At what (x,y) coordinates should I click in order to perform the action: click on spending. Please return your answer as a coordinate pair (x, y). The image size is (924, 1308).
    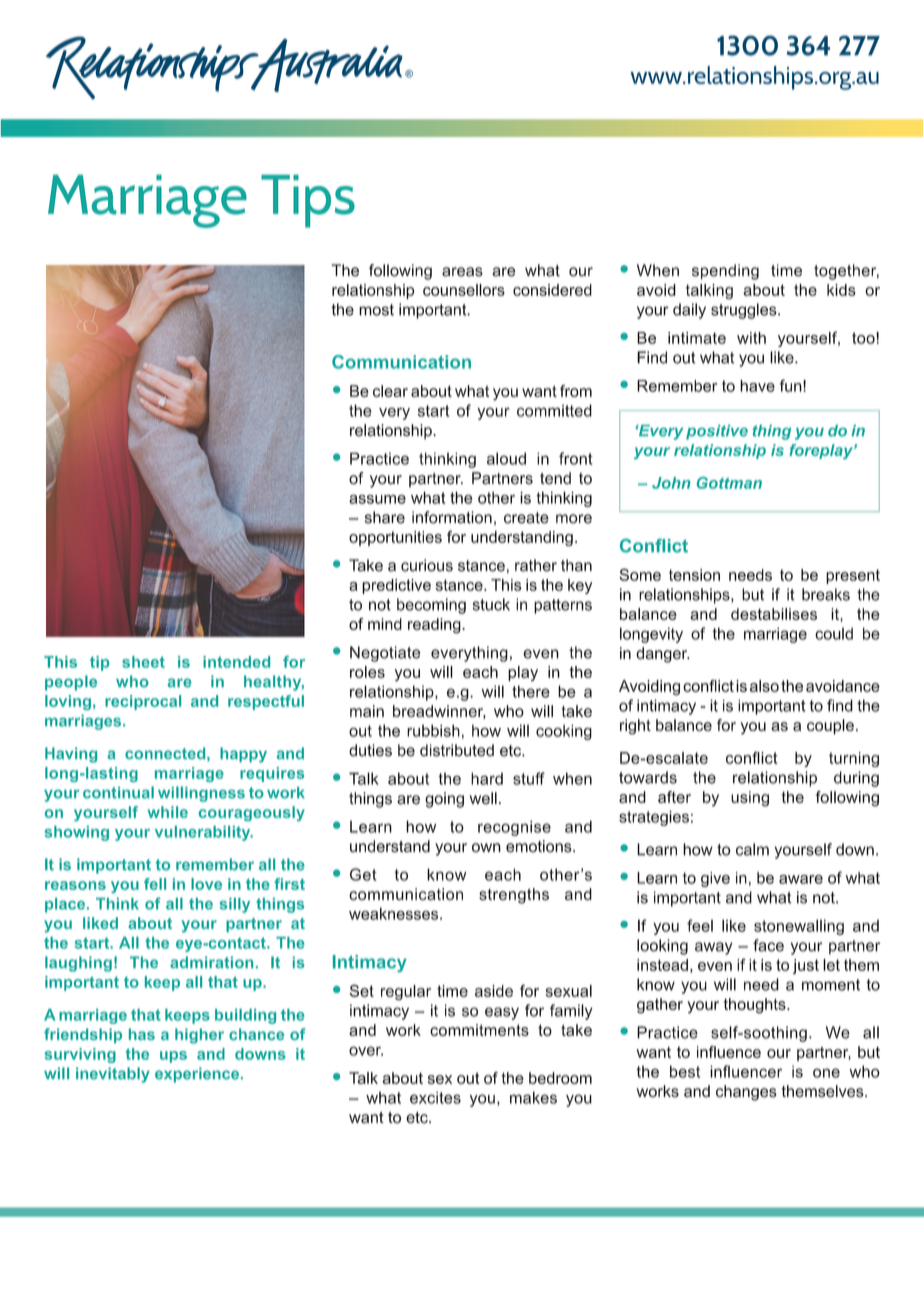
    Looking at the image, I should click on (725, 272).
